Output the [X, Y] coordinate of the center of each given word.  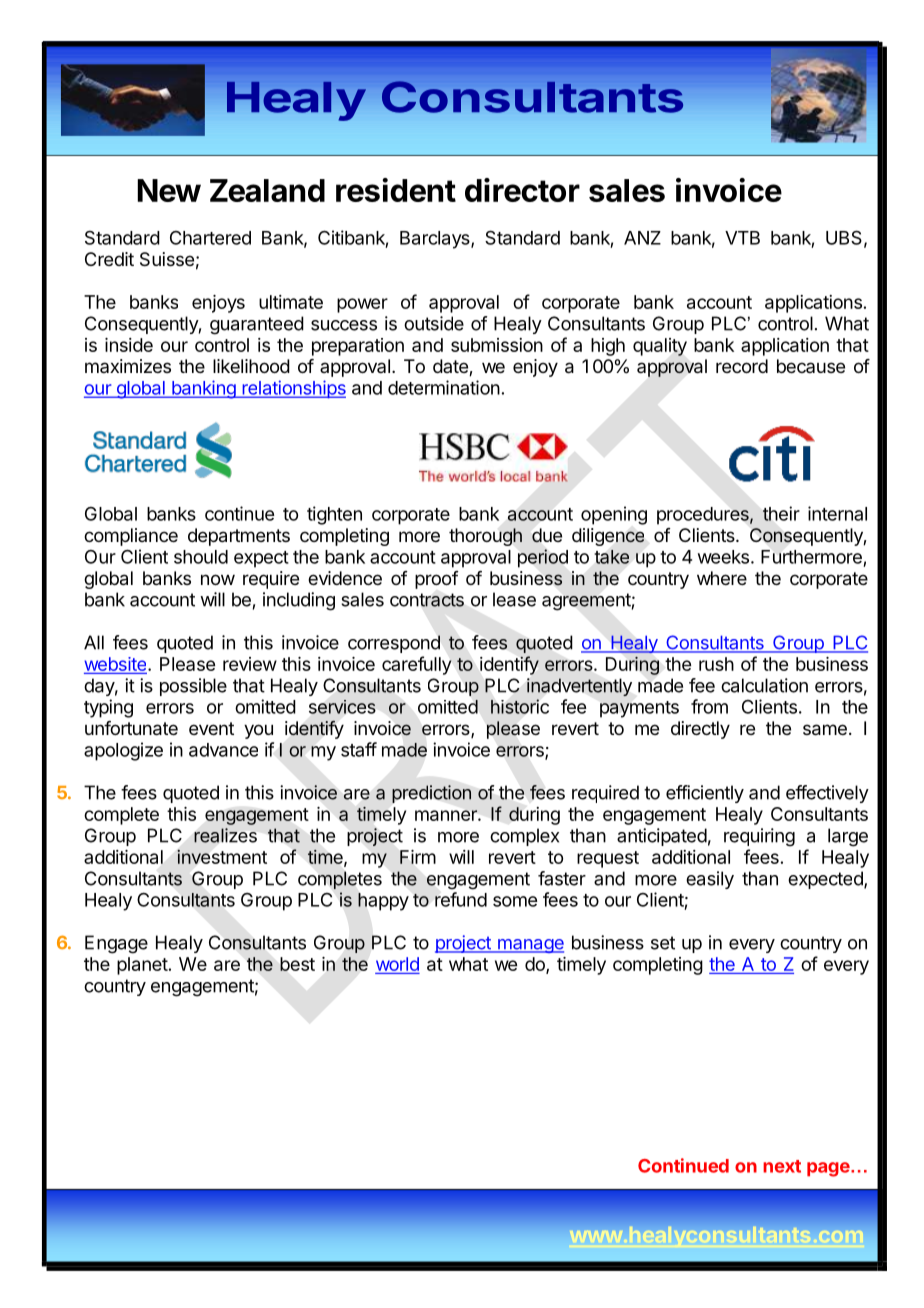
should [201, 557]
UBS [844, 237]
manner [447, 815]
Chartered [210, 238]
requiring [759, 837]
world [397, 964]
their [781, 513]
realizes [225, 835]
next [782, 1166]
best [297, 964]
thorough [485, 537]
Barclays [436, 240]
